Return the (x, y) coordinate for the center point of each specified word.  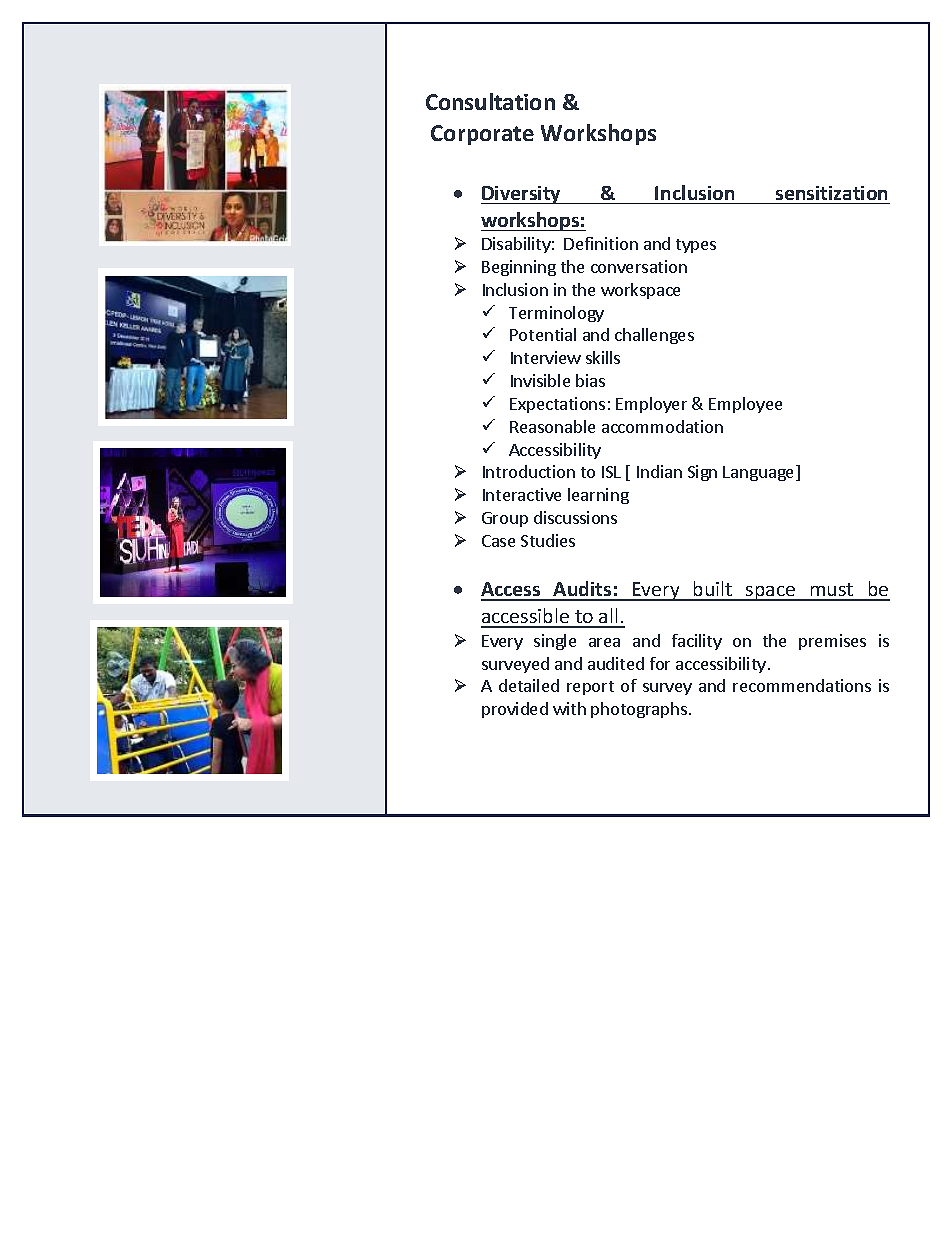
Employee (745, 405)
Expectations (557, 405)
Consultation (490, 101)
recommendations (802, 685)
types (696, 246)
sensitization (831, 193)
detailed (529, 685)
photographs (639, 710)
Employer (651, 405)
